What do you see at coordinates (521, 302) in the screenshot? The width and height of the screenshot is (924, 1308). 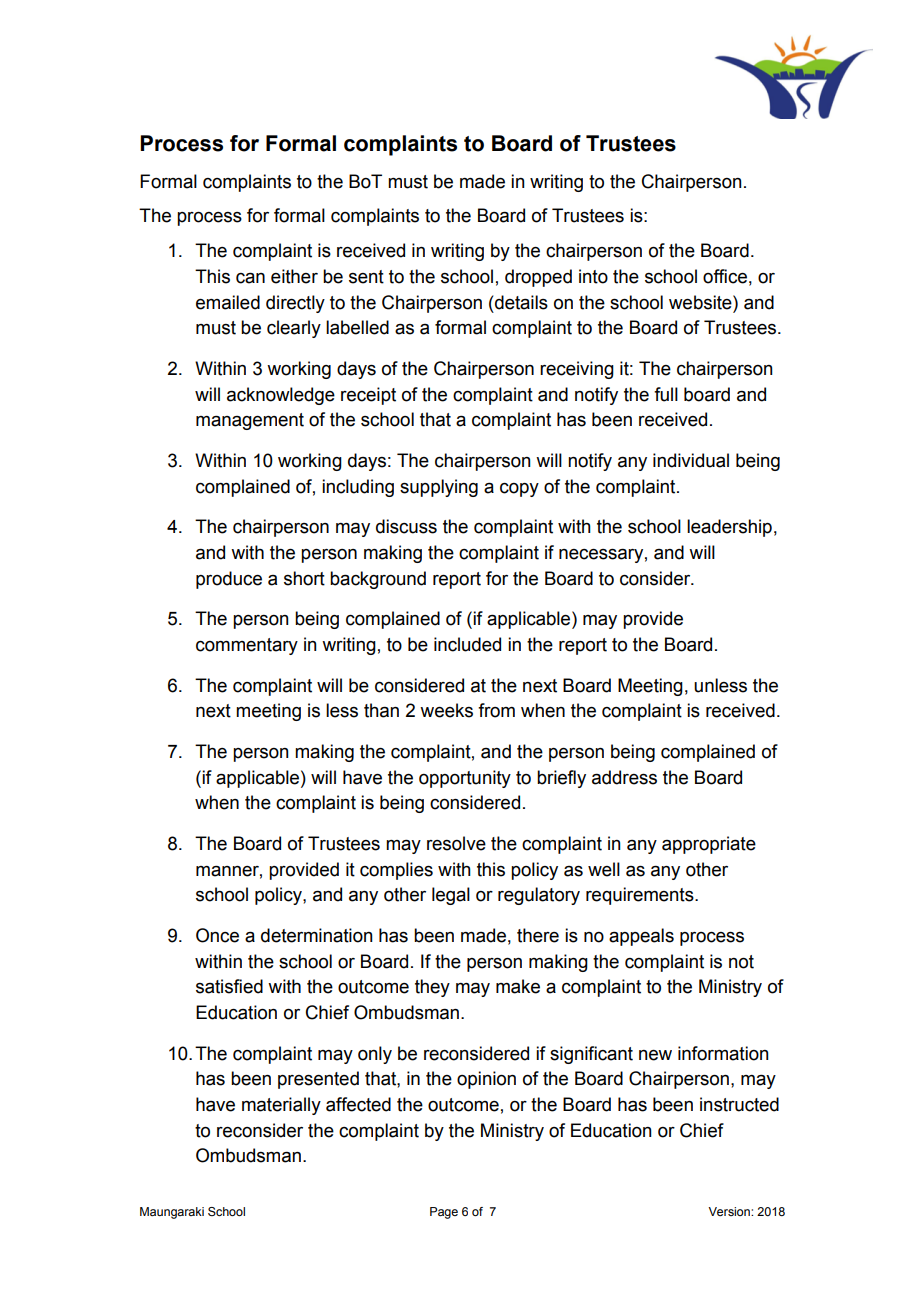 I see `details` at bounding box center [521, 302].
